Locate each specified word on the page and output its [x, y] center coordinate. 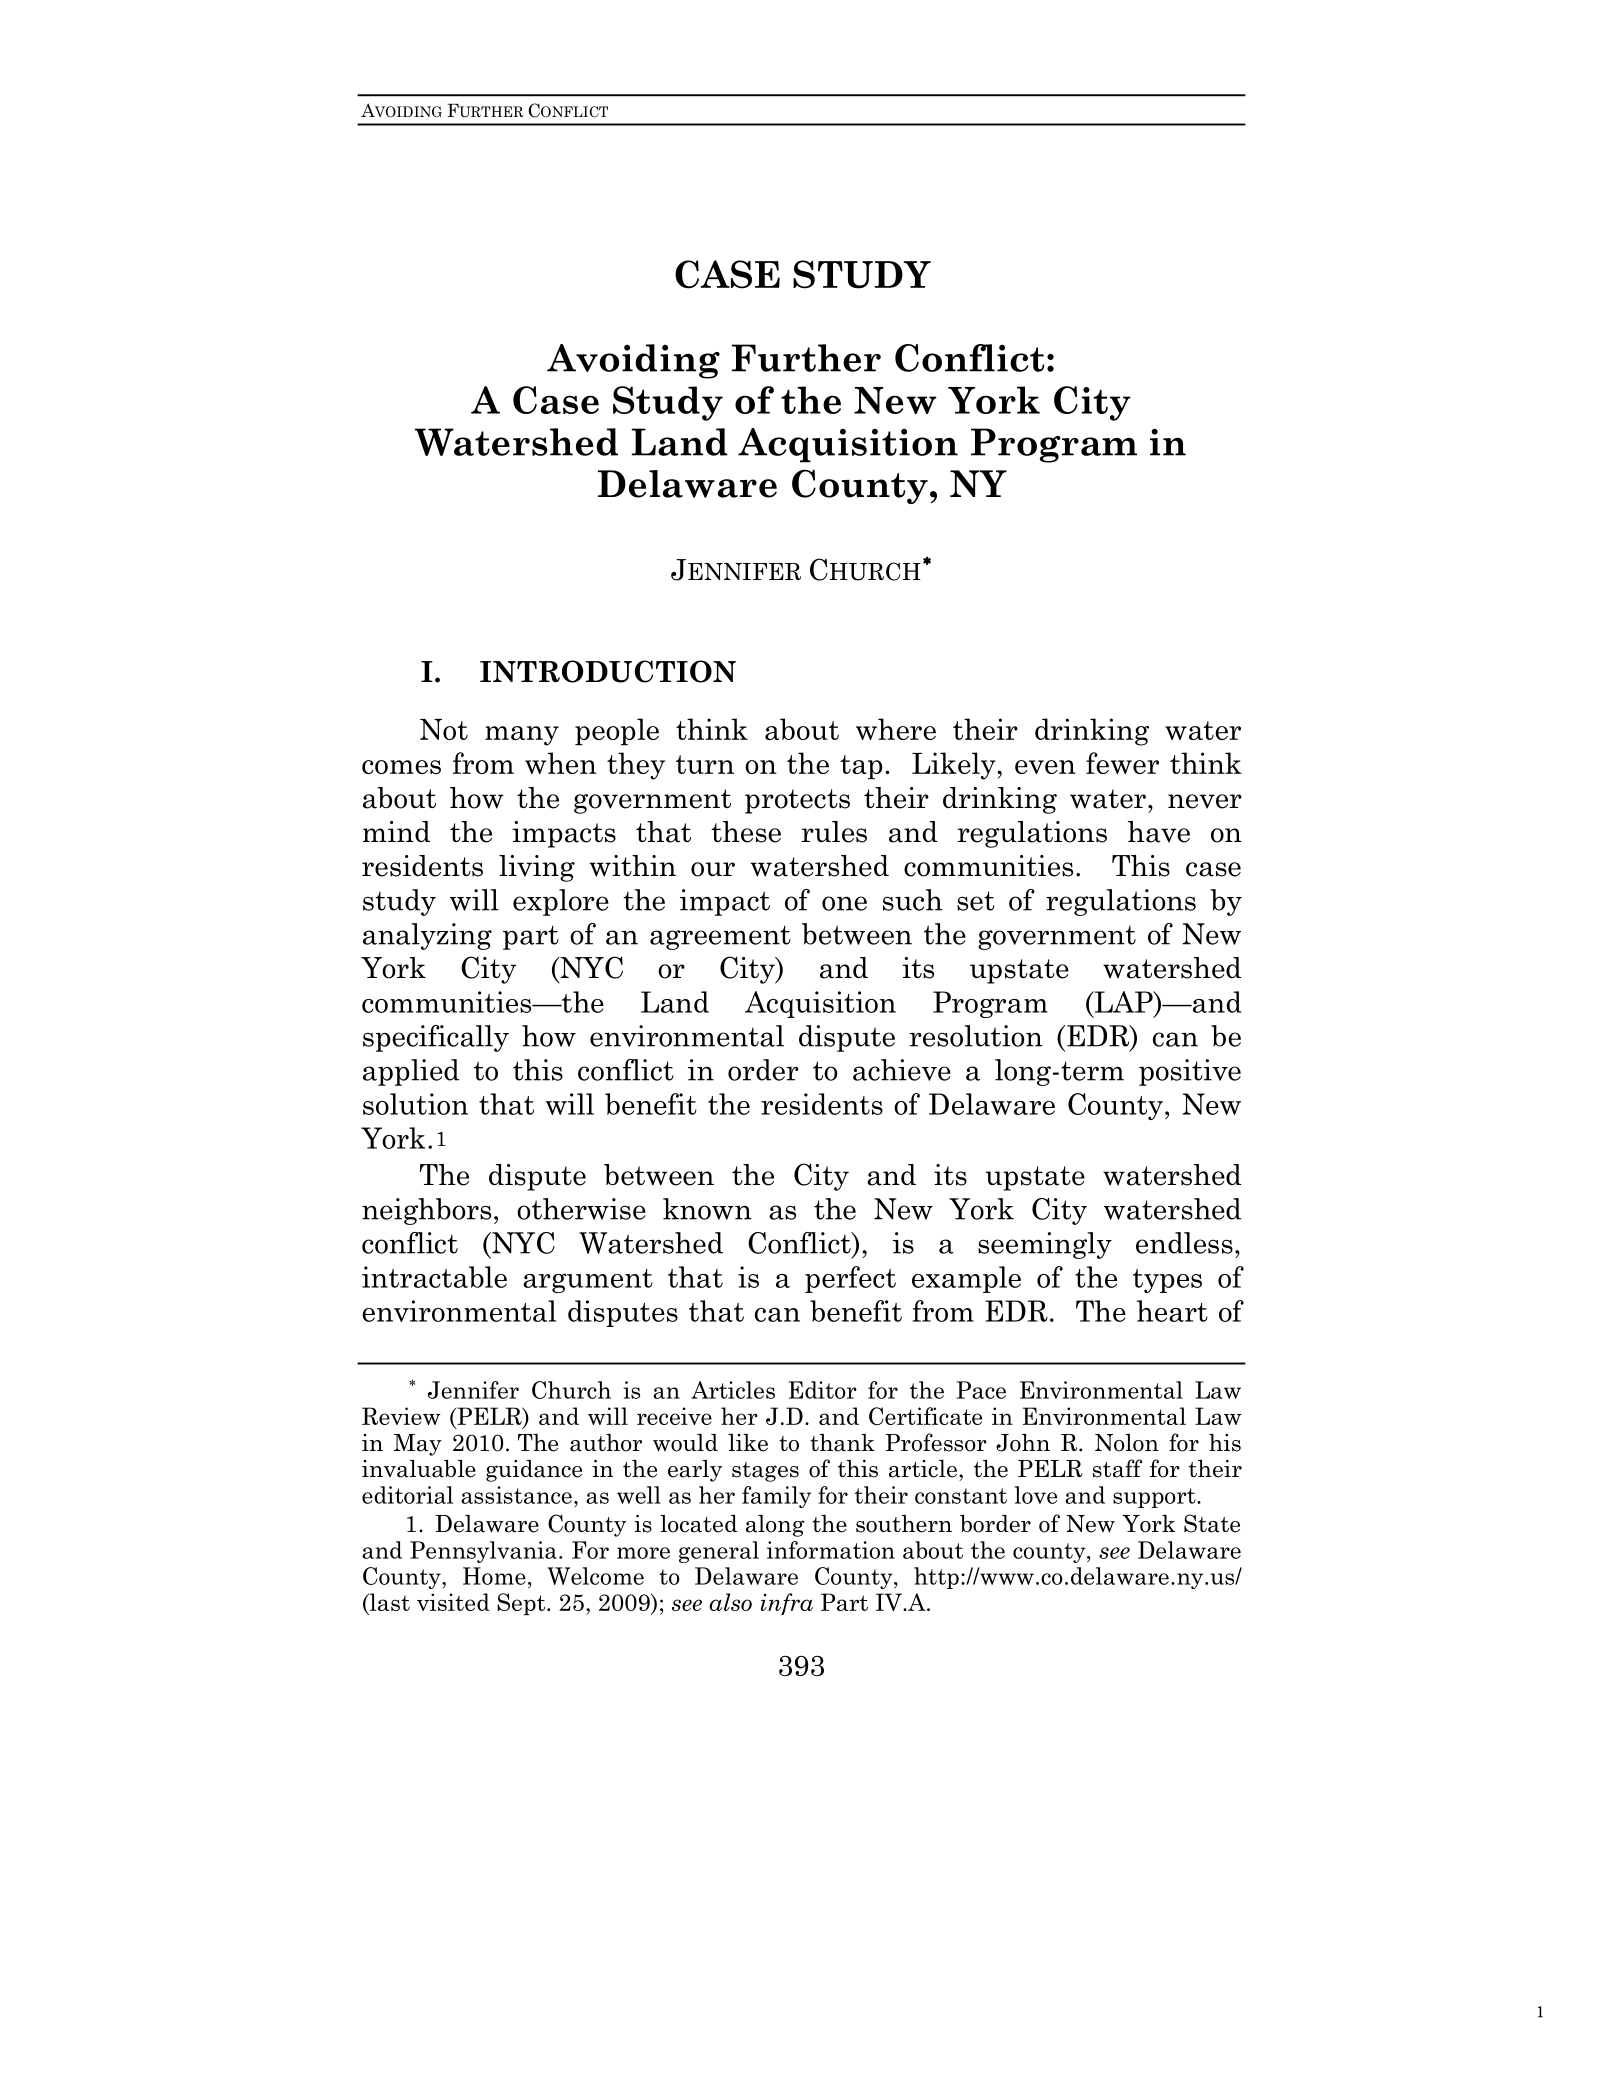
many [522, 736]
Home [494, 1576]
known [707, 1209]
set [976, 901]
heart [1172, 1311]
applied [411, 1072]
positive [1190, 1072]
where [896, 729]
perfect [850, 1279]
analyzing [427, 936]
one [844, 903]
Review [401, 1416]
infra [787, 1604]
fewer [1122, 763]
